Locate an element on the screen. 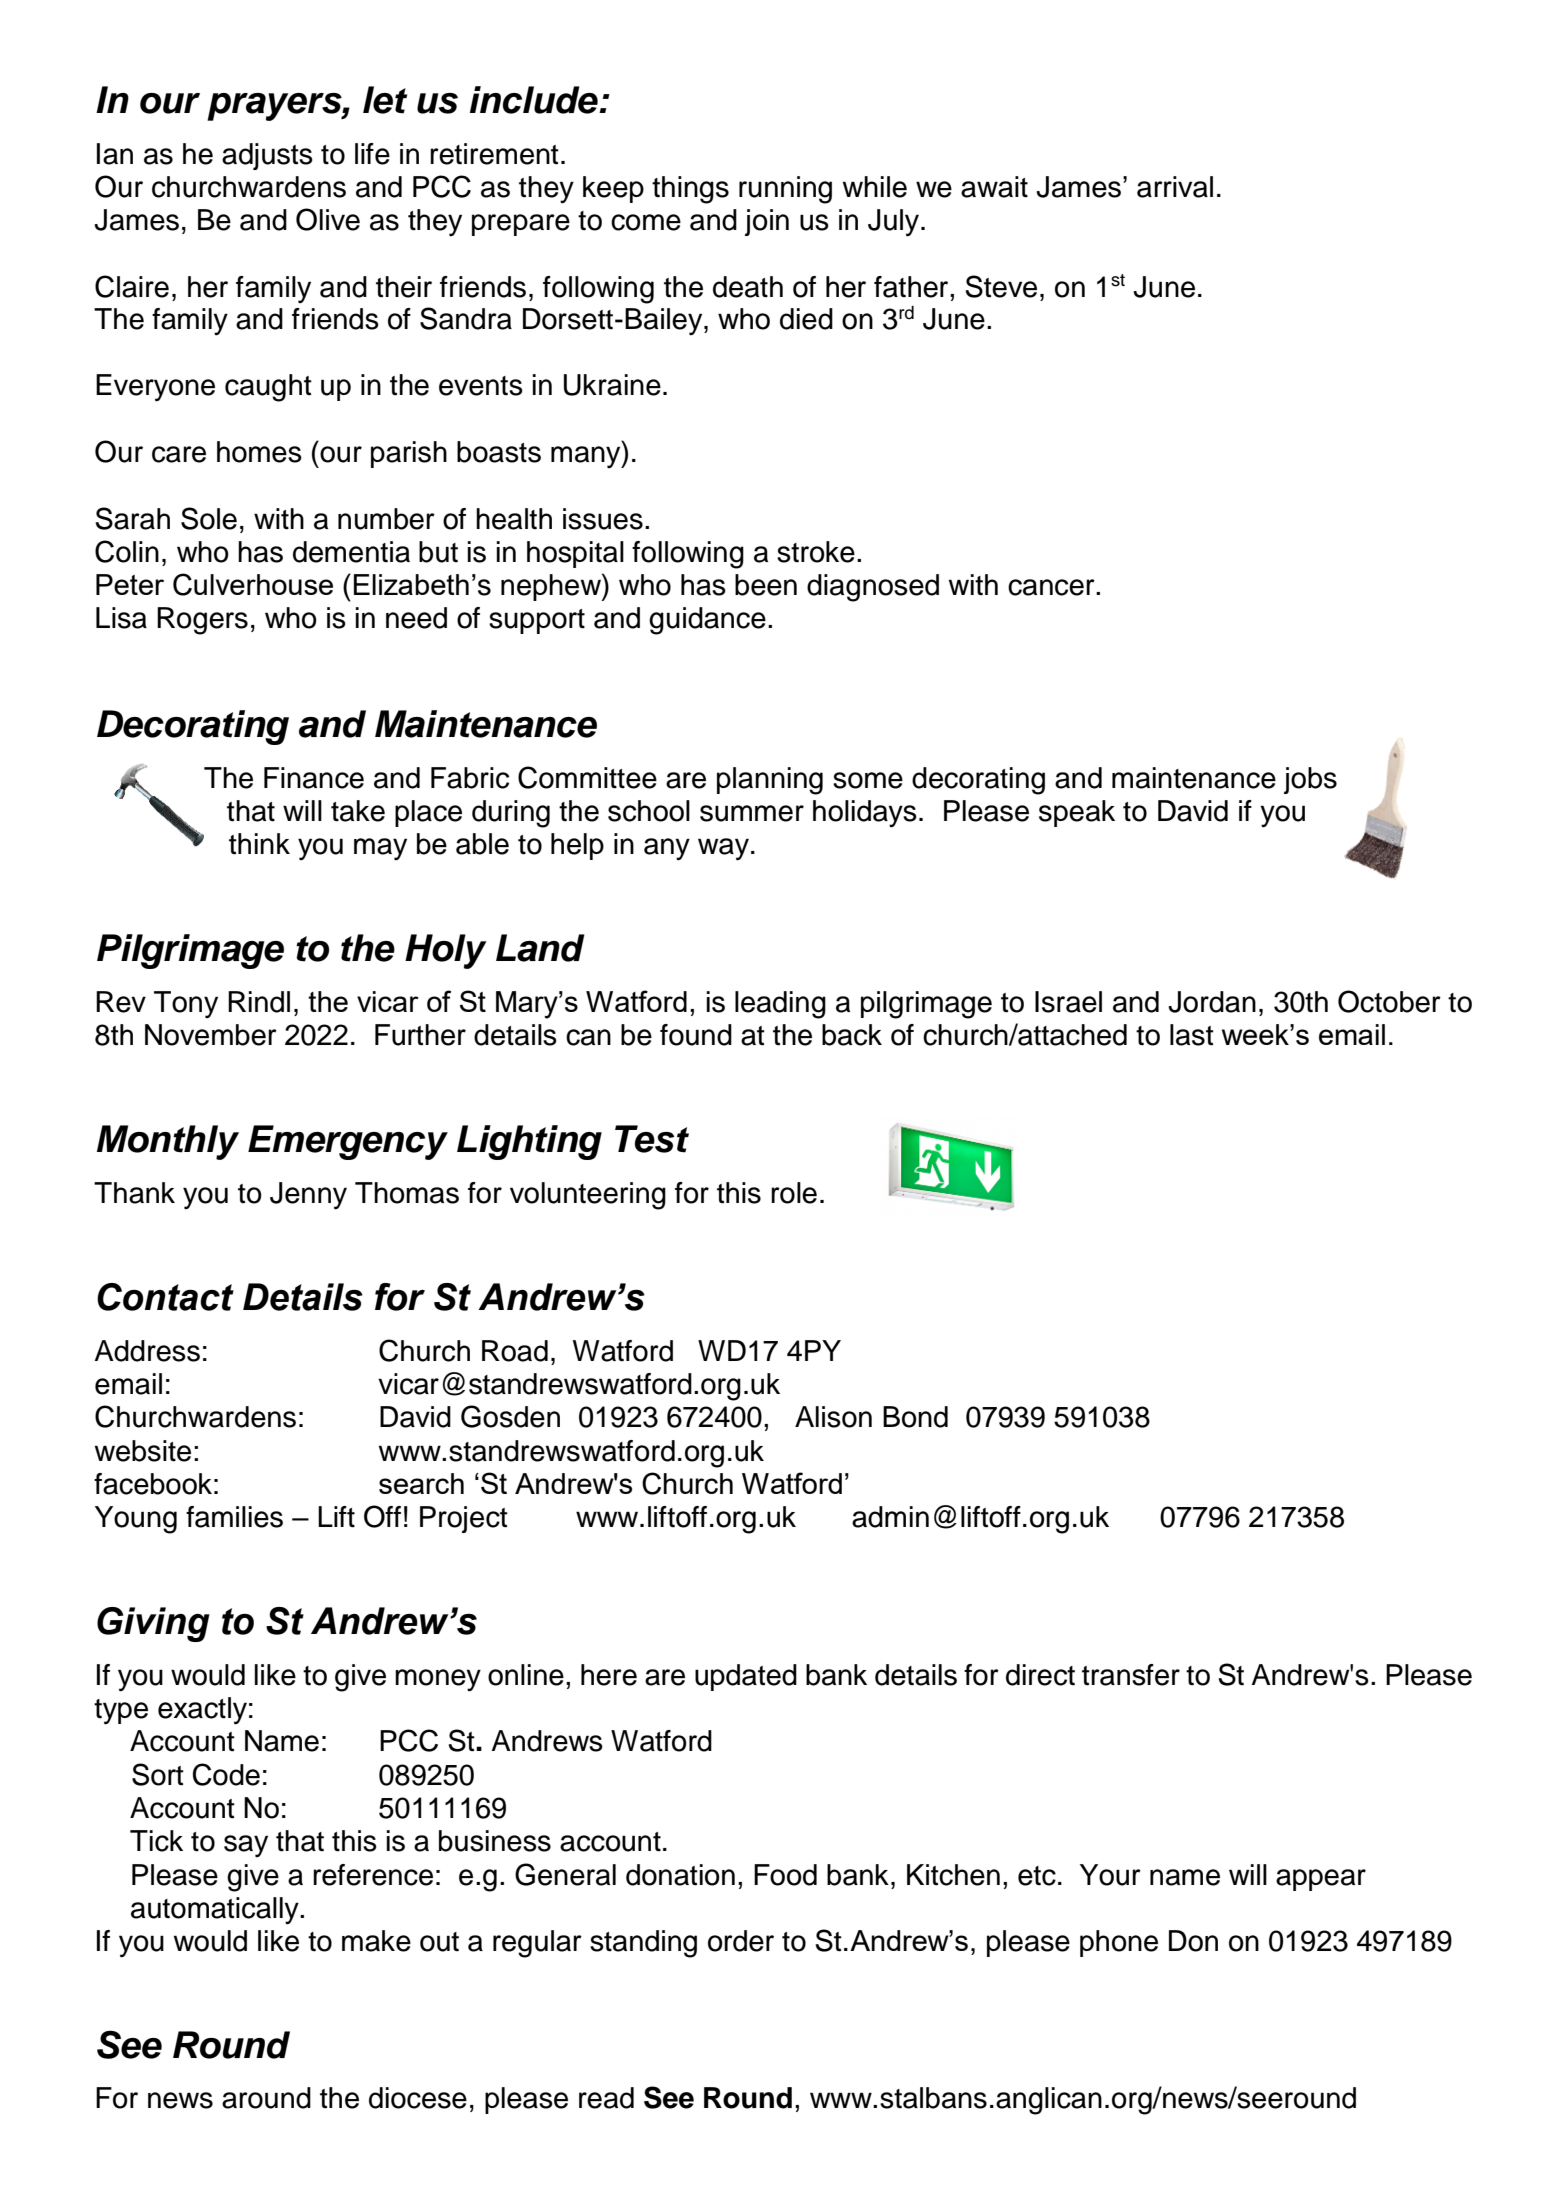  Rogers is located at coordinates (202, 621).
